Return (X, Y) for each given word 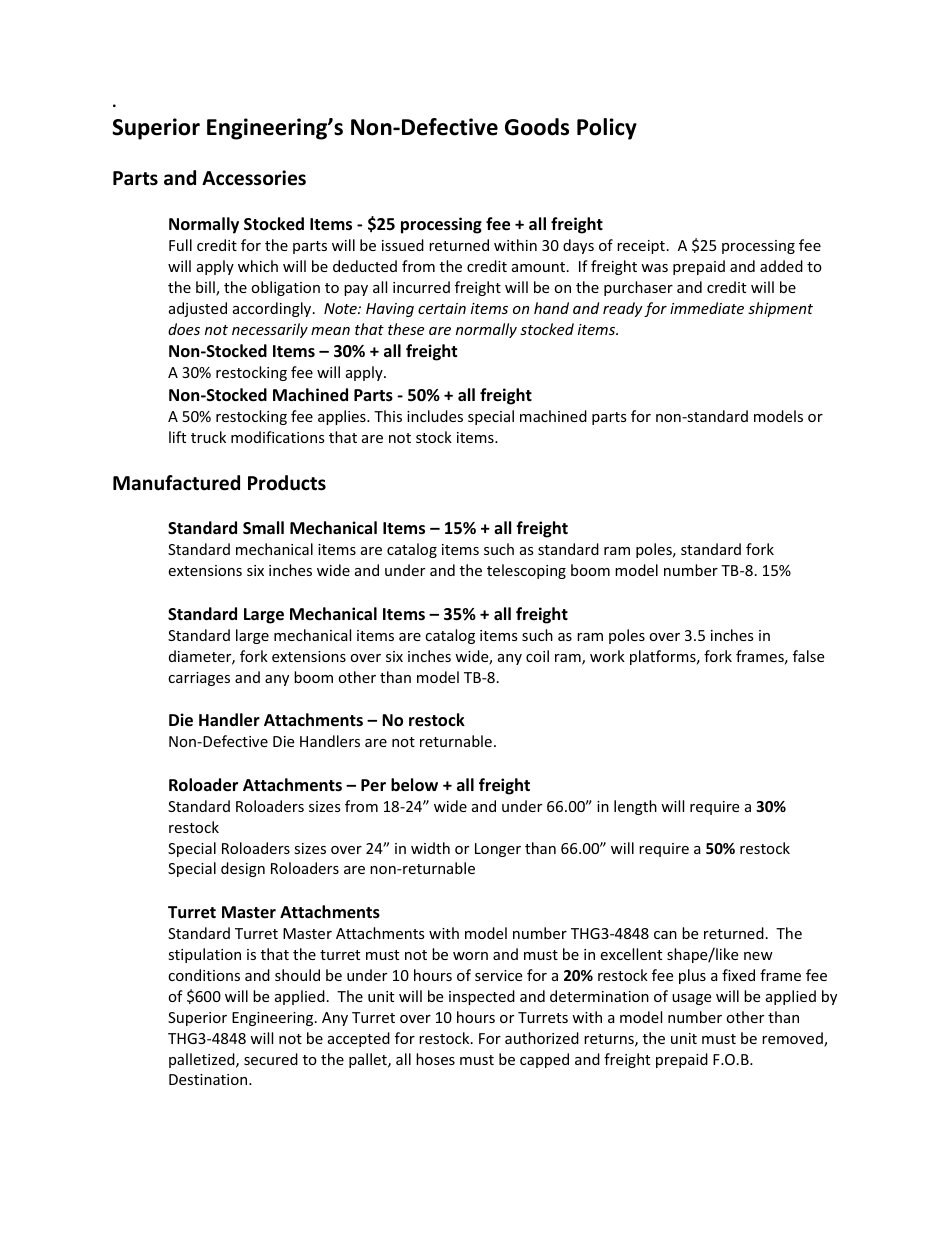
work (607, 656)
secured (271, 1059)
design (243, 869)
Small (263, 528)
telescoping (526, 571)
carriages (199, 679)
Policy (607, 129)
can (665, 935)
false (808, 656)
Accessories (254, 178)
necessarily (270, 330)
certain (442, 308)
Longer (498, 850)
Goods (537, 127)
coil (537, 656)
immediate (707, 308)
